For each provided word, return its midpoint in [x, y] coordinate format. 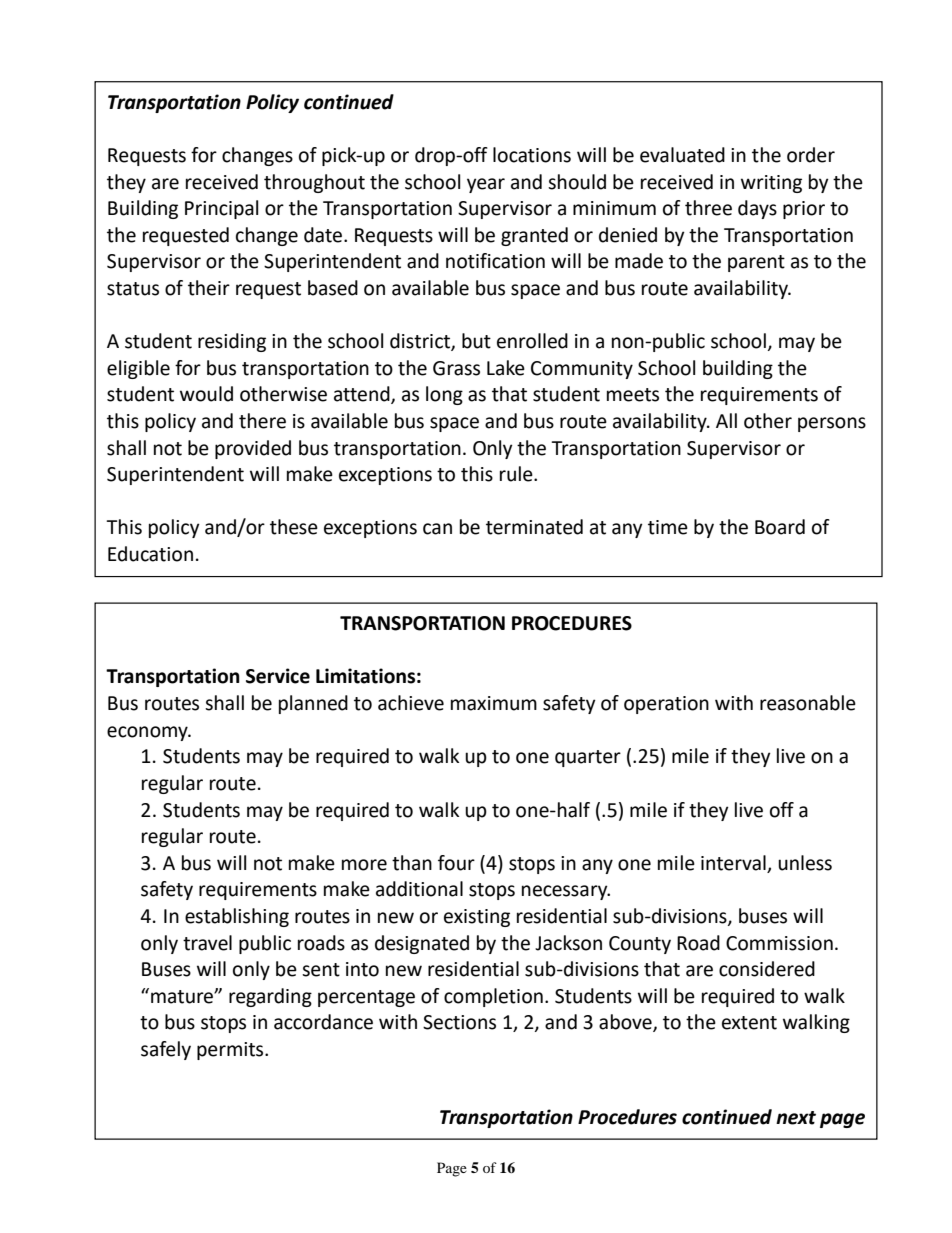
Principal [221, 209]
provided [253, 449]
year [486, 185]
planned [313, 704]
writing [771, 184]
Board [780, 527]
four [456, 863]
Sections [459, 1022]
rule [517, 474]
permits [231, 1051]
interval [733, 863]
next [796, 1118]
